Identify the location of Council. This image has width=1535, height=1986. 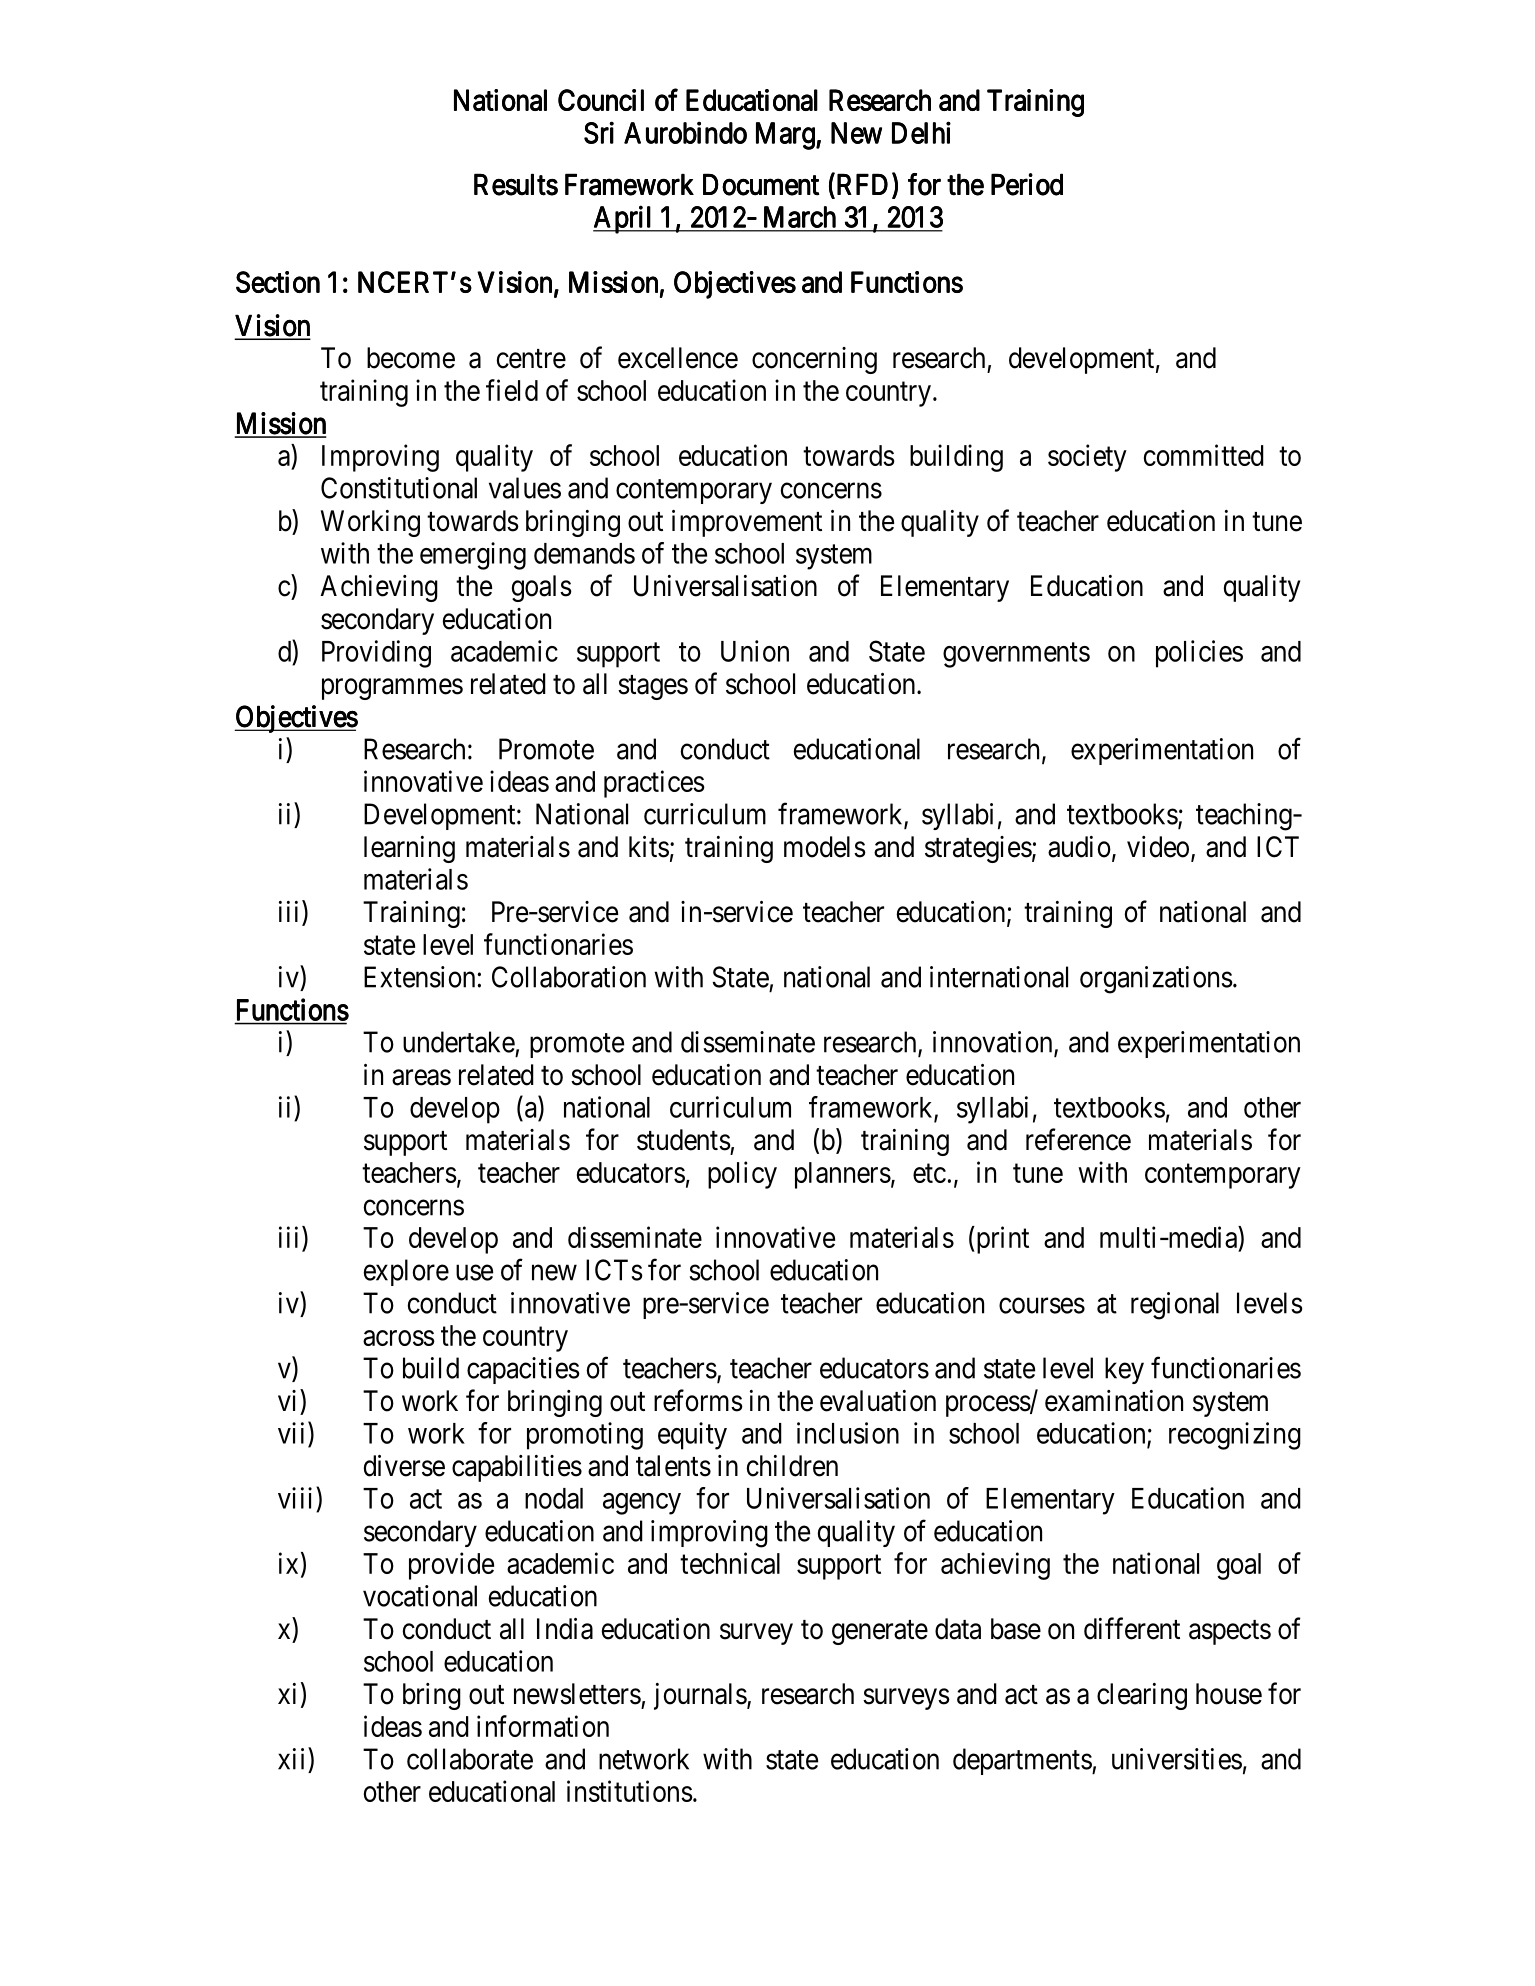
(601, 100).
